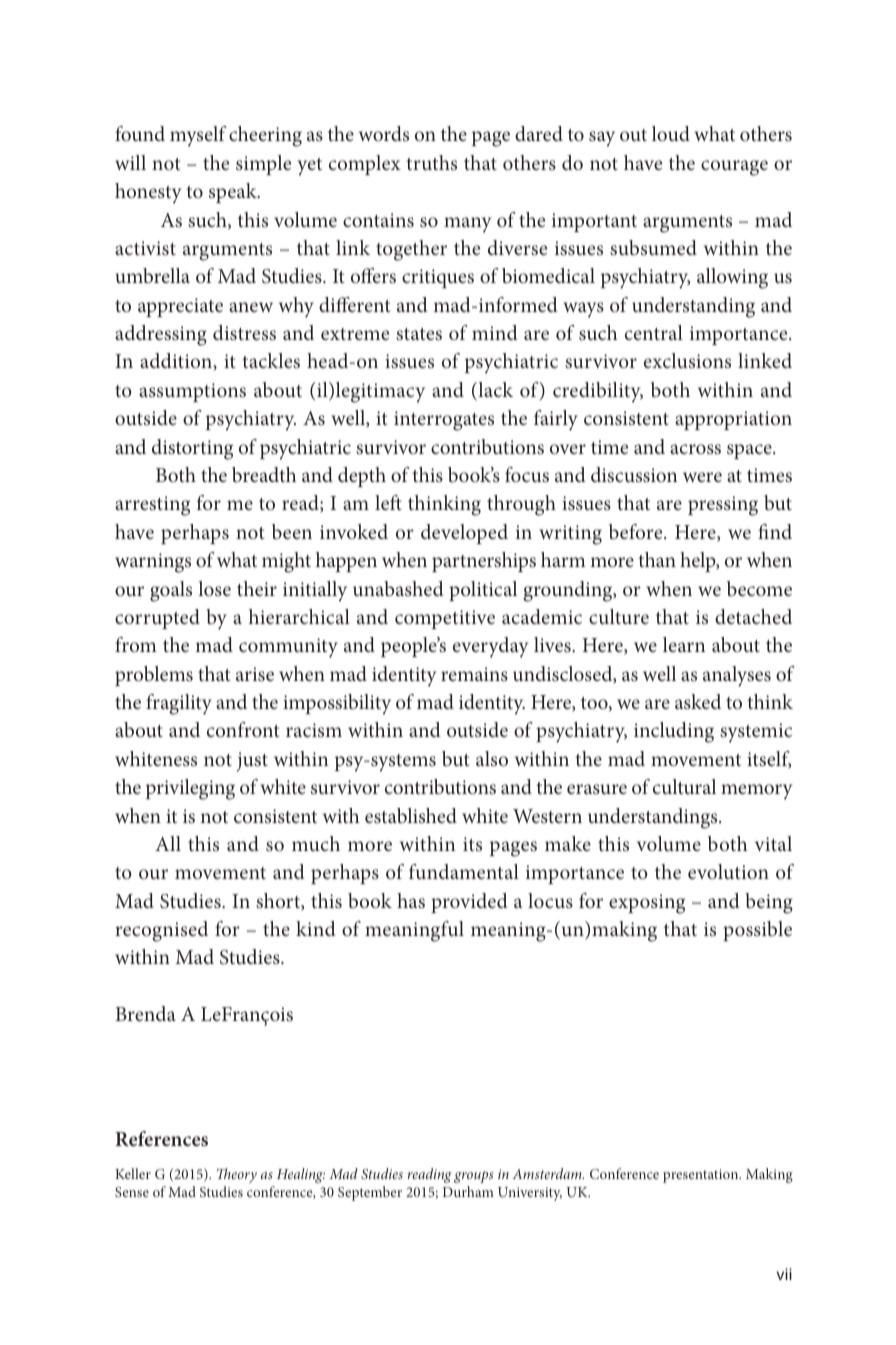 This screenshot has height=1345, width=896. What do you see at coordinates (723, 506) in the screenshot?
I see `pressing` at bounding box center [723, 506].
